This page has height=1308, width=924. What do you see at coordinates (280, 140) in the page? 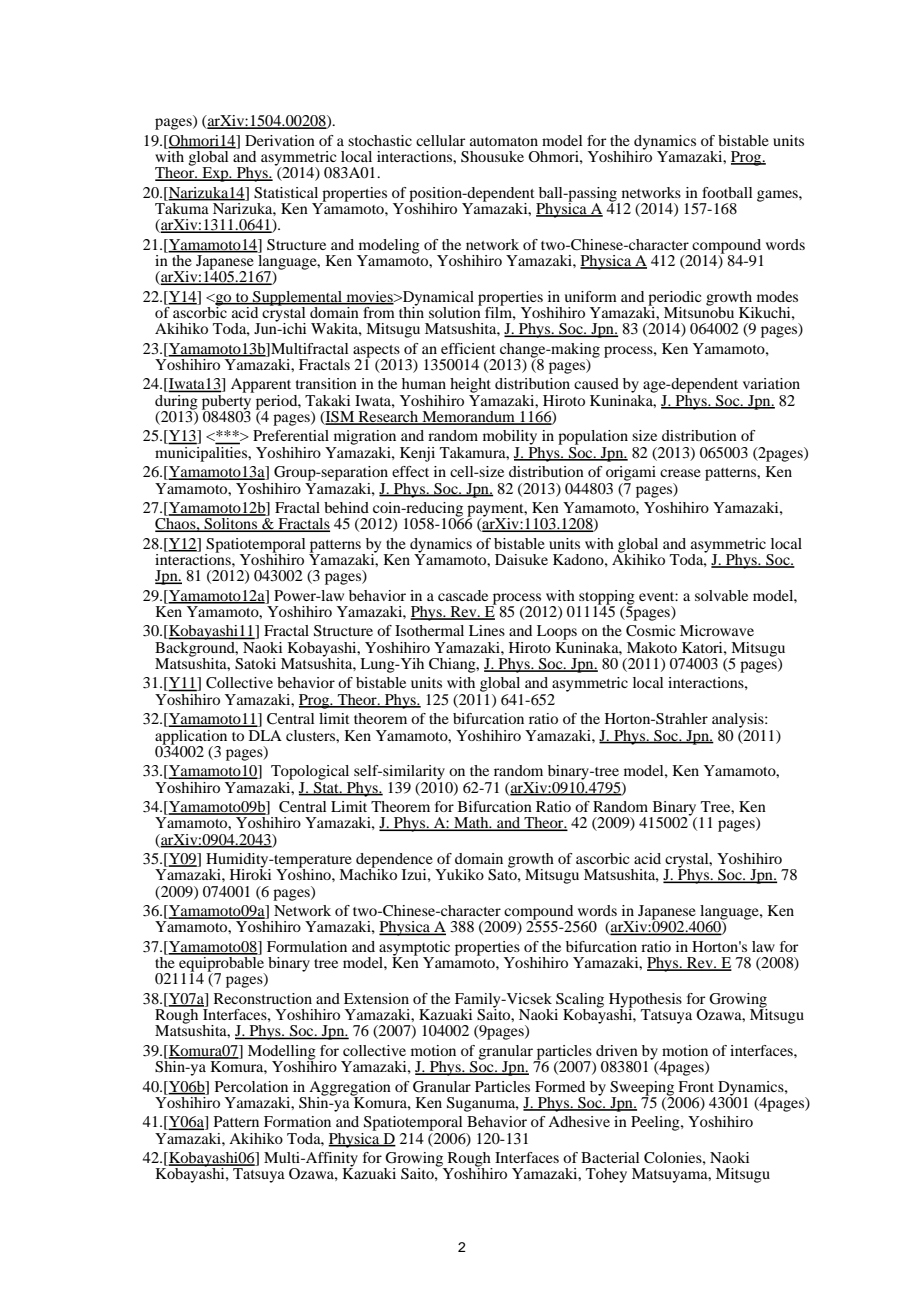
I see `Derivation` at bounding box center [280, 140].
